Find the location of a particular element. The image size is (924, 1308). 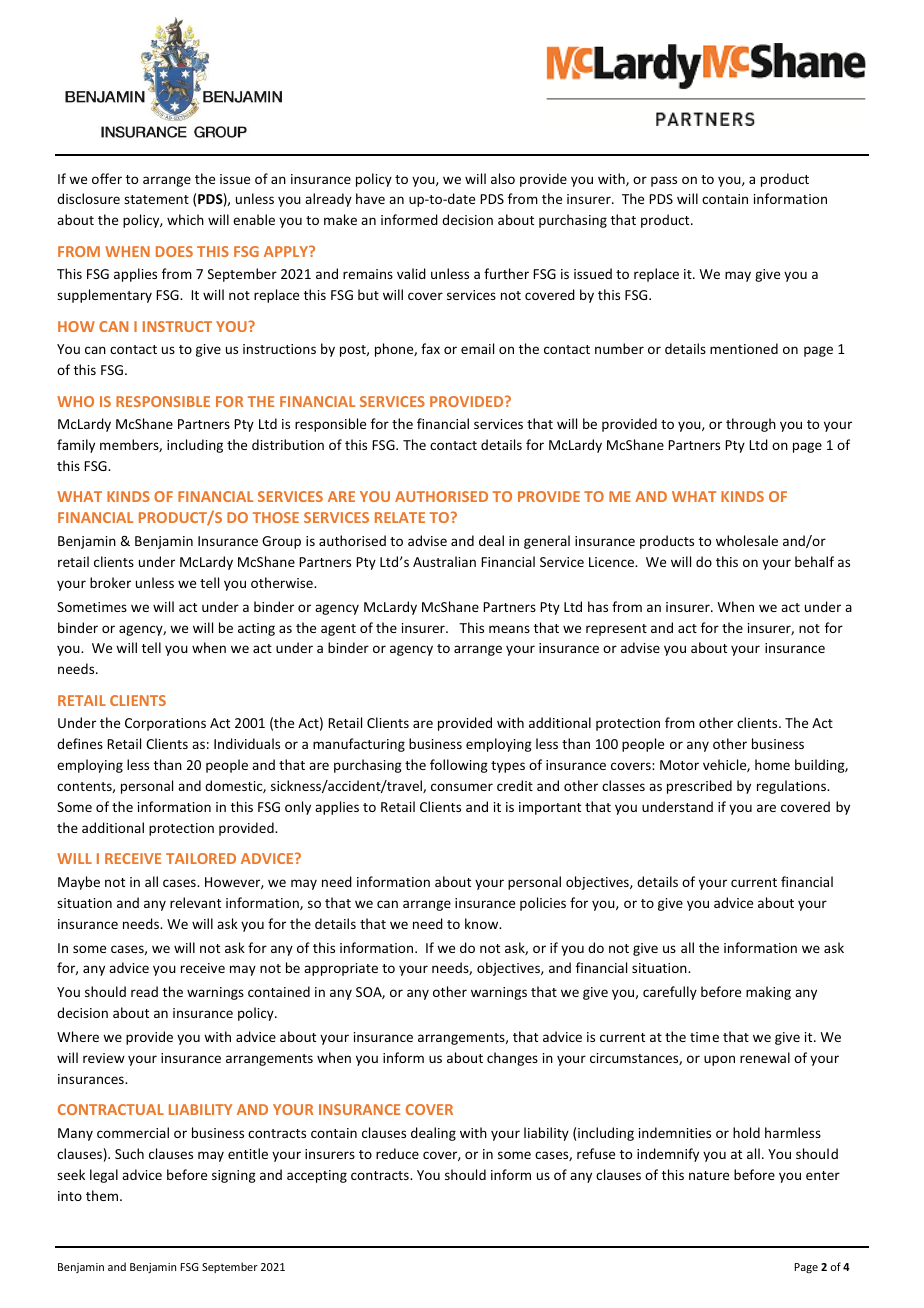

statement is located at coordinates (156, 199).
